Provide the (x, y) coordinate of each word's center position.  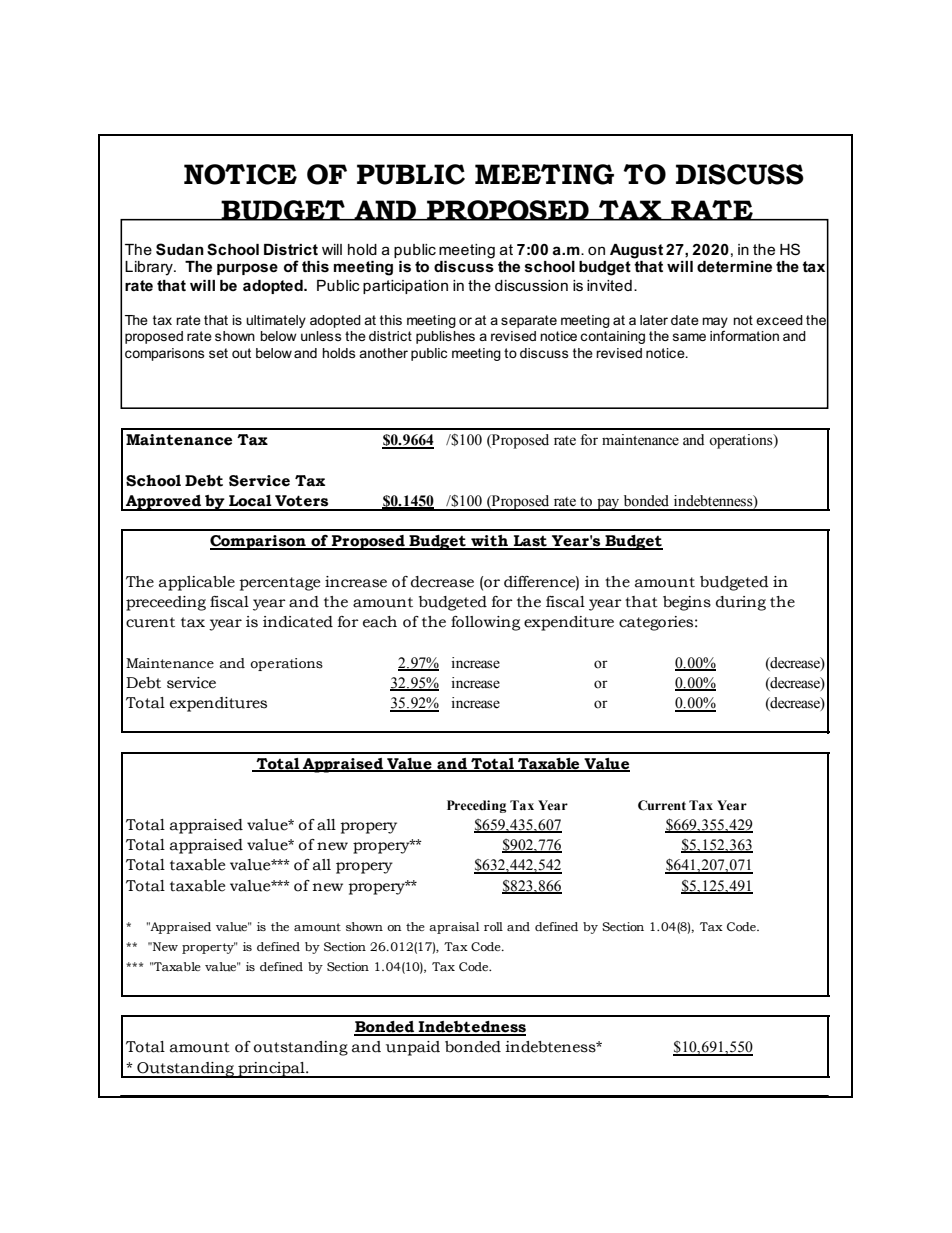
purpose (247, 269)
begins (687, 603)
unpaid (413, 1048)
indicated (298, 622)
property (209, 948)
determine (734, 266)
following (485, 623)
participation (405, 287)
